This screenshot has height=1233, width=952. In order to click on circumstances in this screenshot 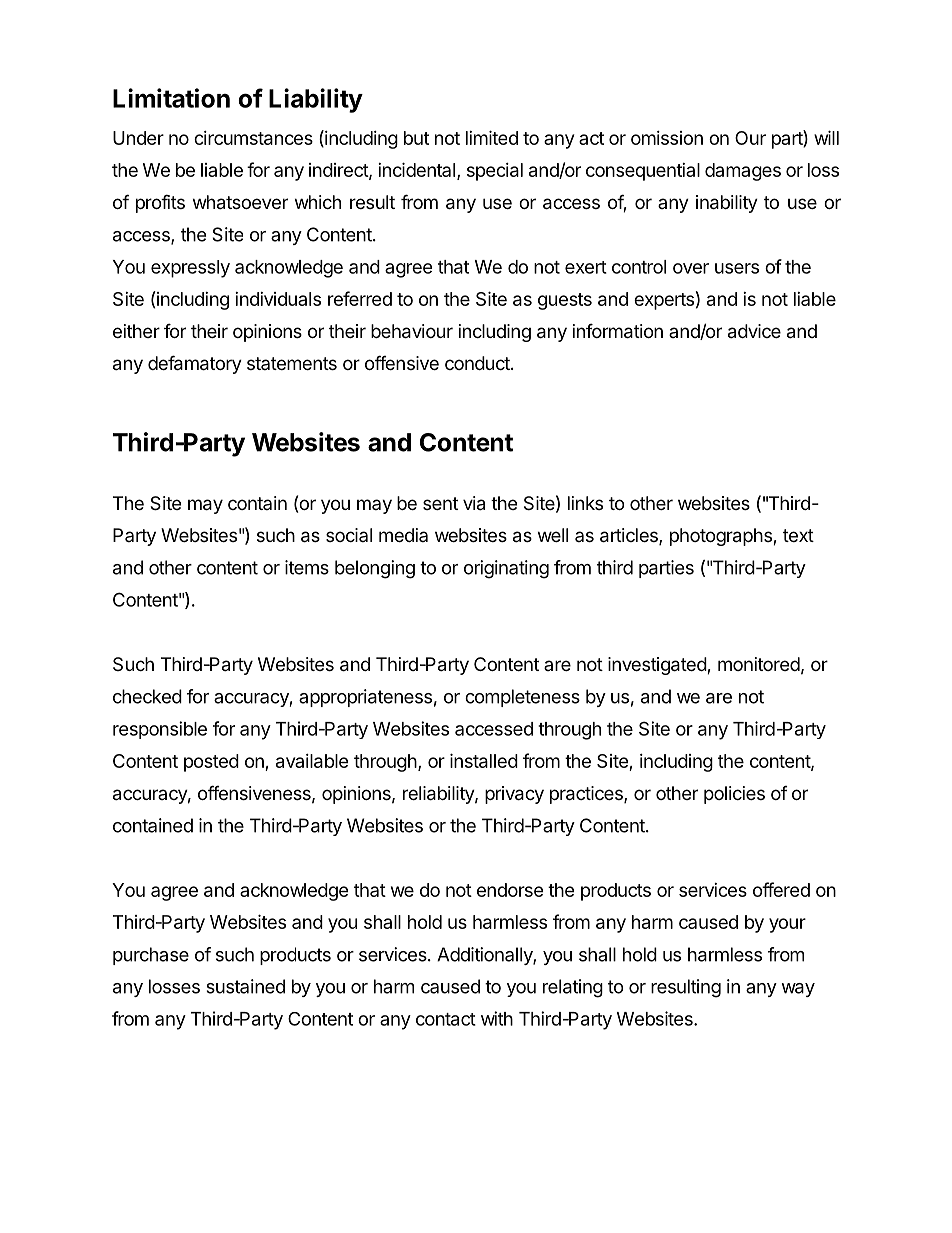, I will do `click(253, 138)`.
